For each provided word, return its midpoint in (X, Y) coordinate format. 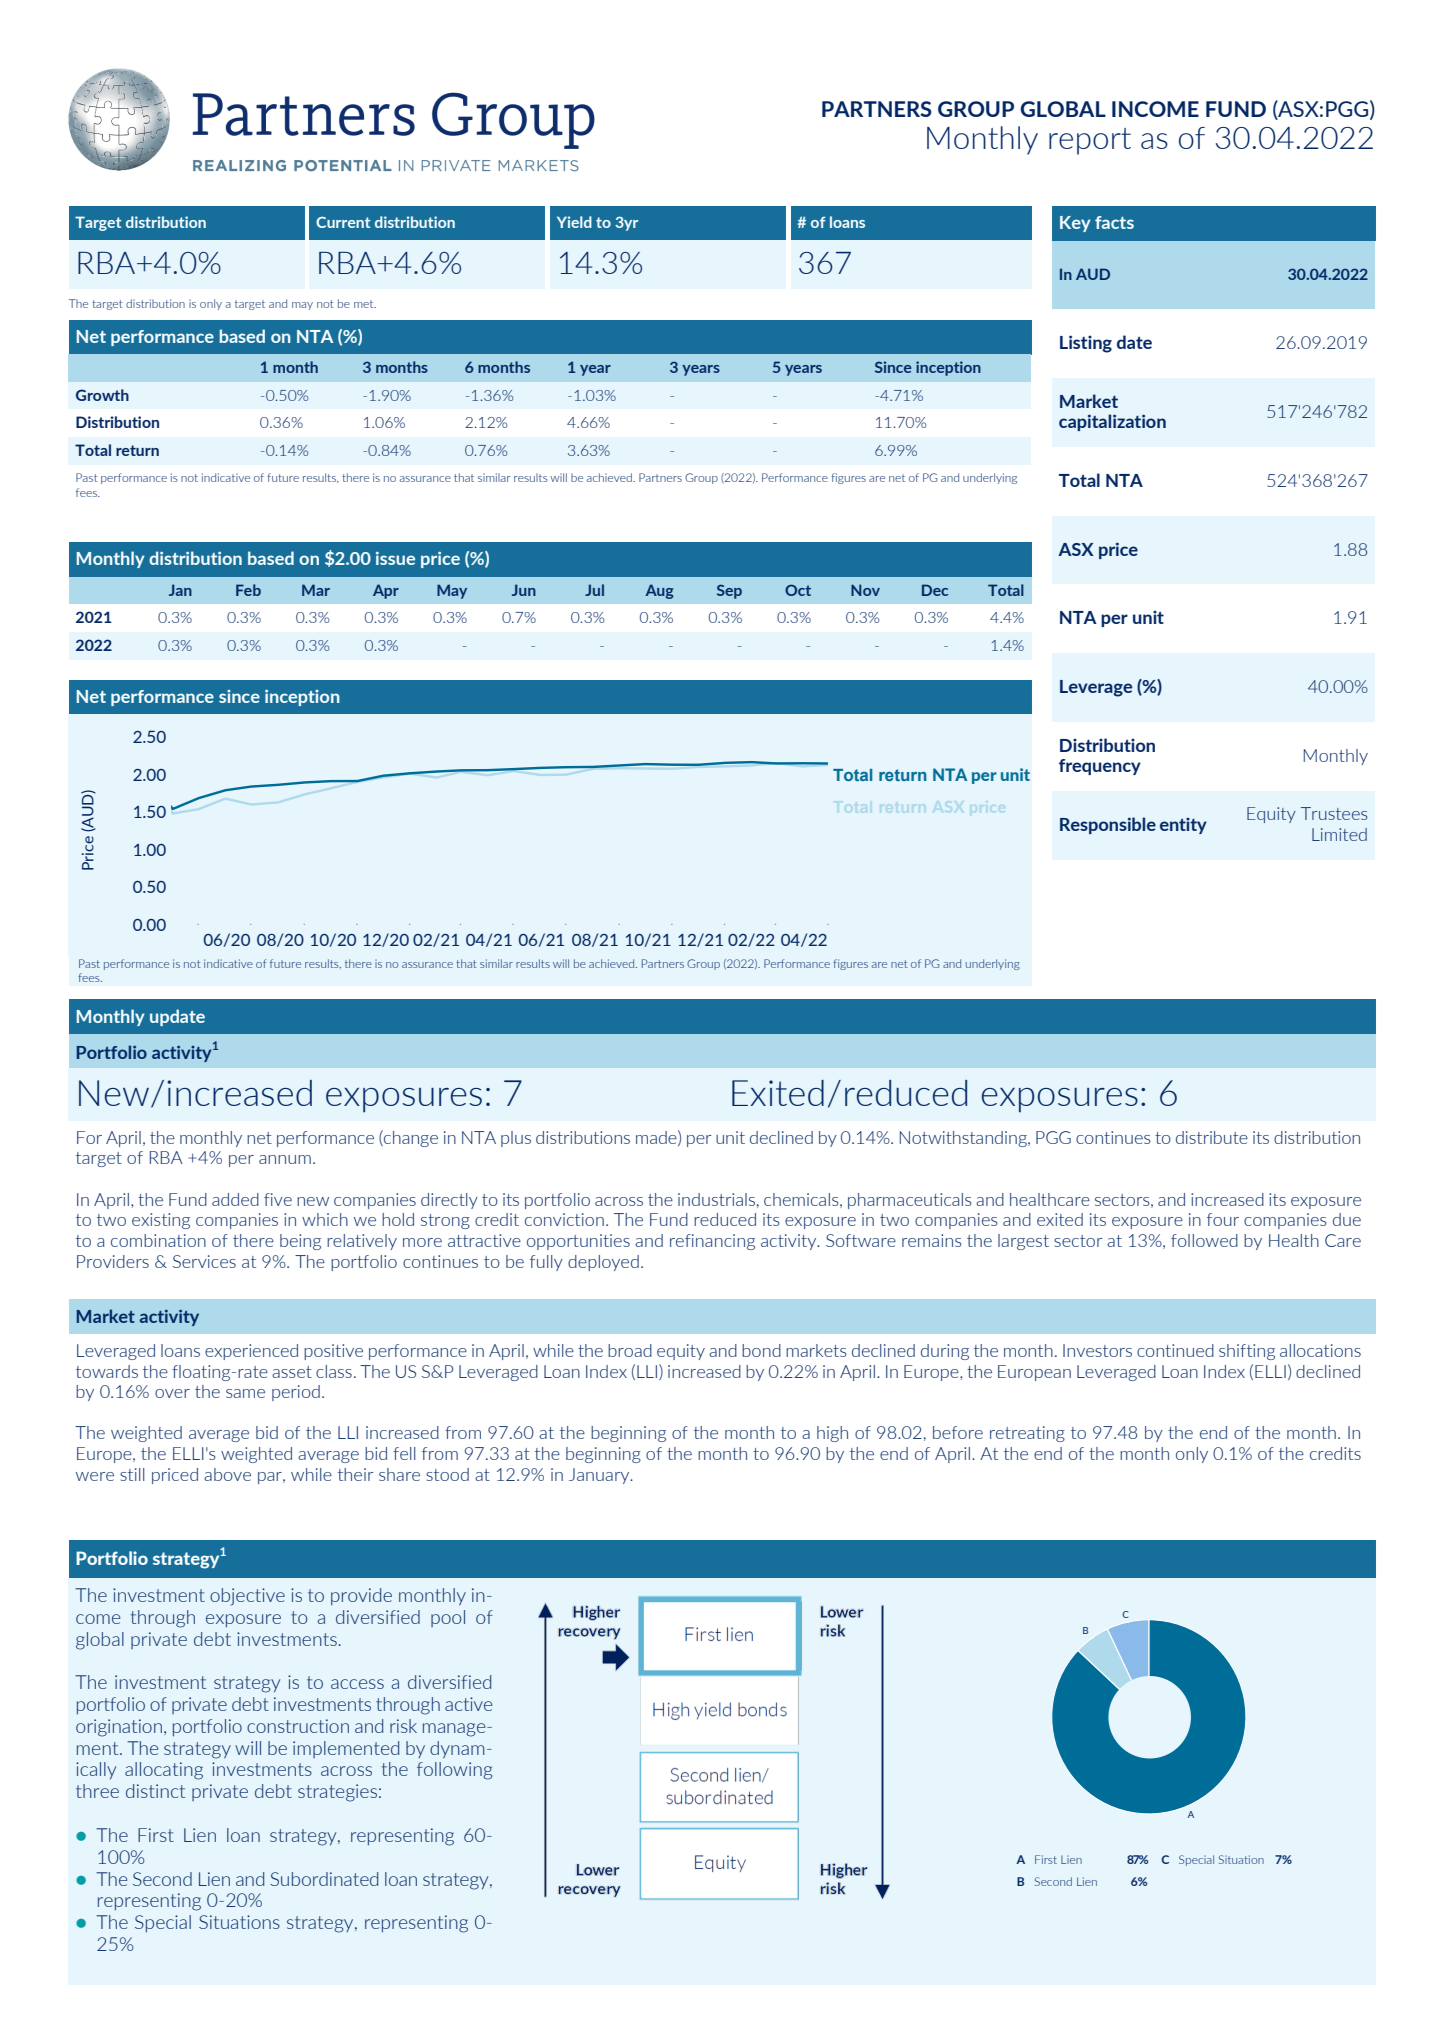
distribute (1212, 1137)
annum (285, 1159)
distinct (155, 1791)
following (455, 1771)
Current (343, 222)
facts (1114, 222)
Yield (574, 222)
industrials (716, 1199)
